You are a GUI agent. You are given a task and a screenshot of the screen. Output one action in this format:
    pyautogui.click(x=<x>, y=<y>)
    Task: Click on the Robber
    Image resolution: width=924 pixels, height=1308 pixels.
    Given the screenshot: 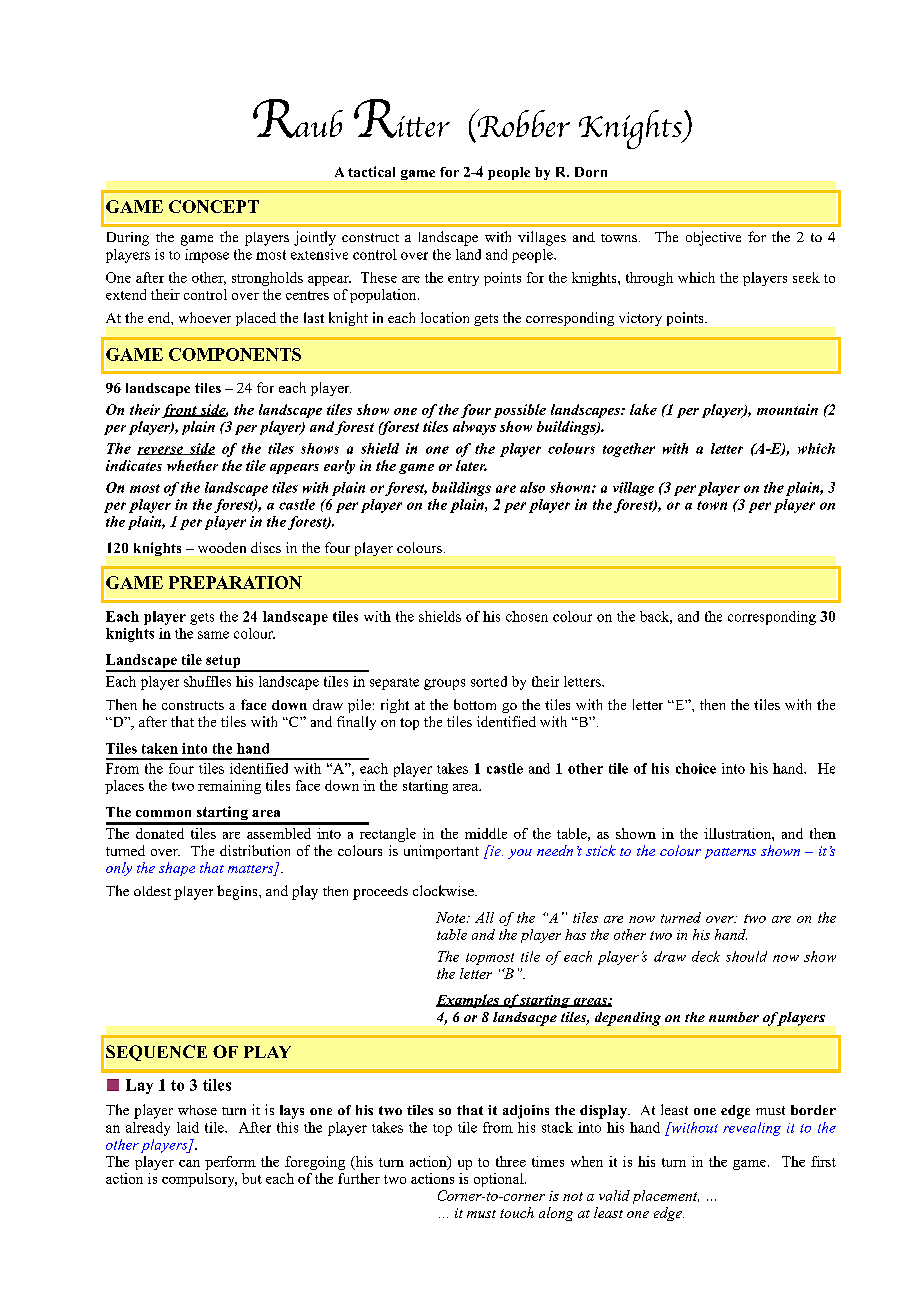 What is the action you would take?
    pyautogui.click(x=522, y=123)
